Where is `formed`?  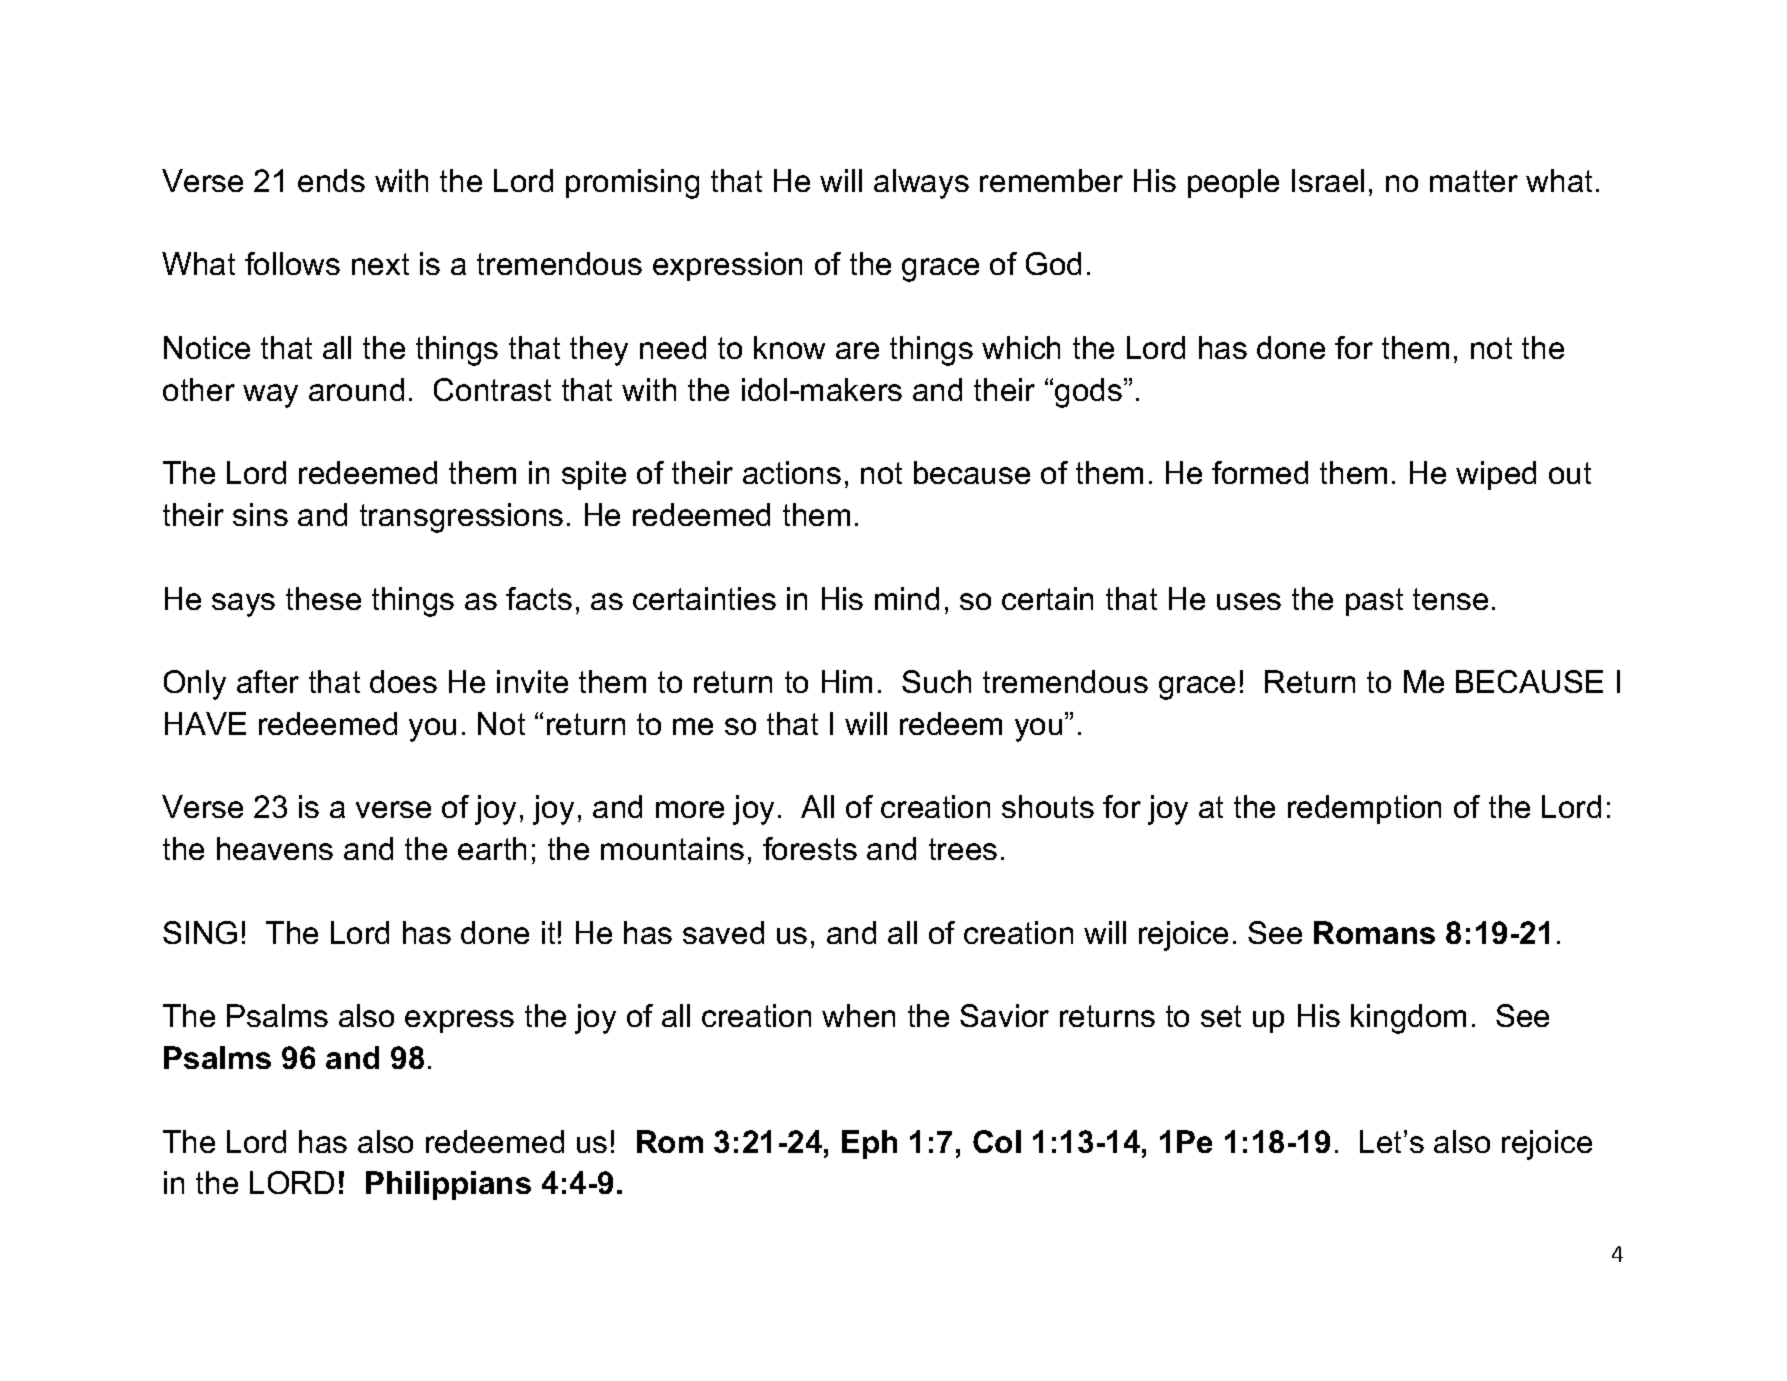 formed is located at coordinates (1260, 472).
